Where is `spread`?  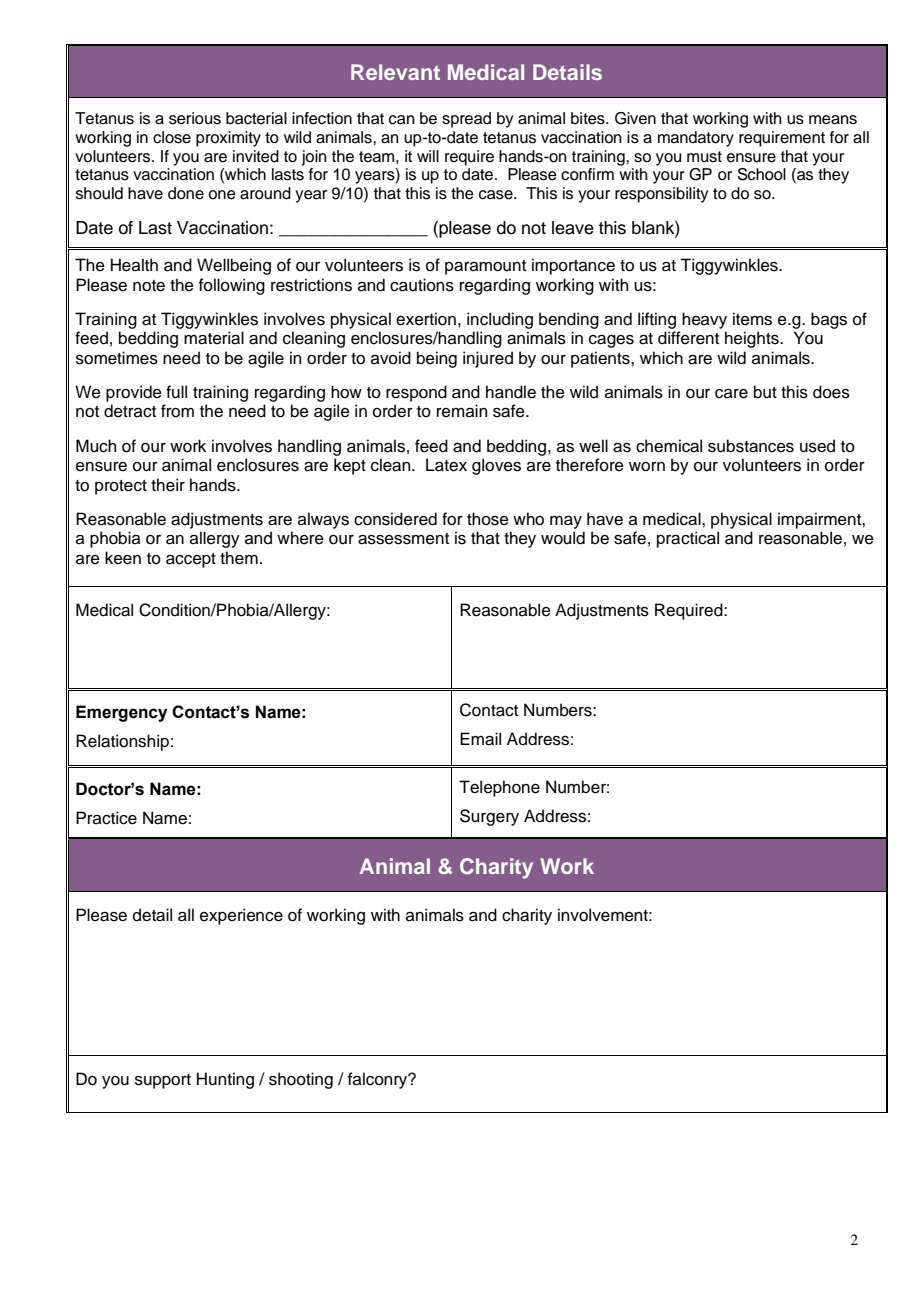
spread is located at coordinates (466, 120).
